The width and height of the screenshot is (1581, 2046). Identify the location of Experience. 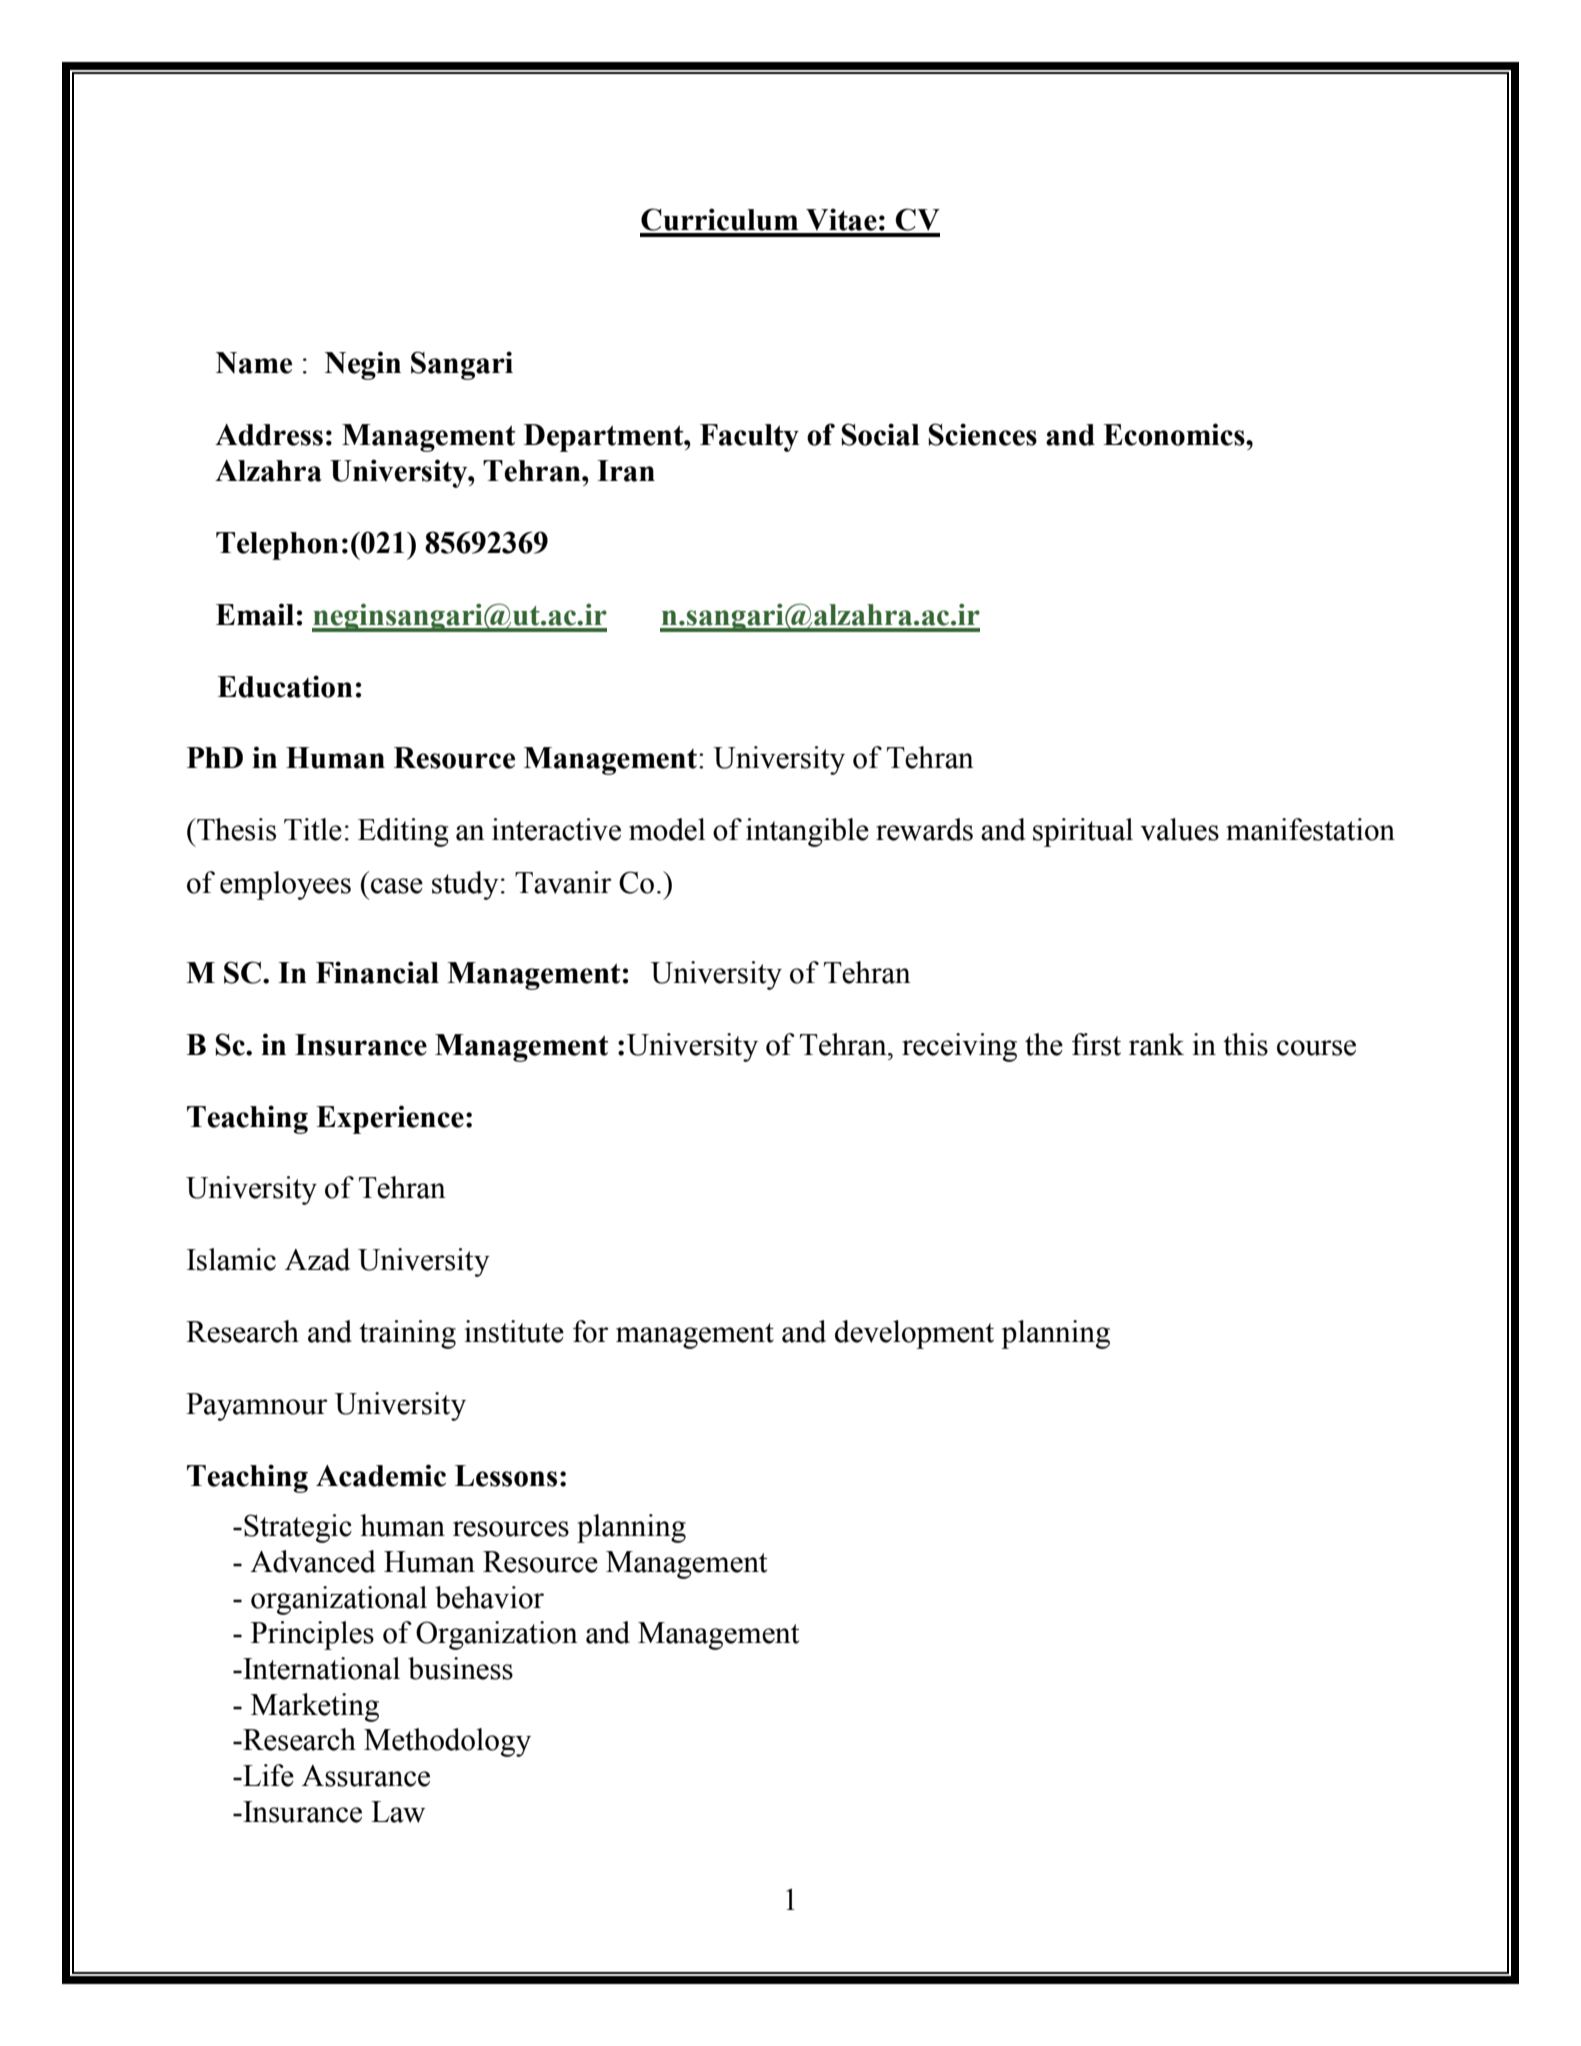
(390, 1119).
